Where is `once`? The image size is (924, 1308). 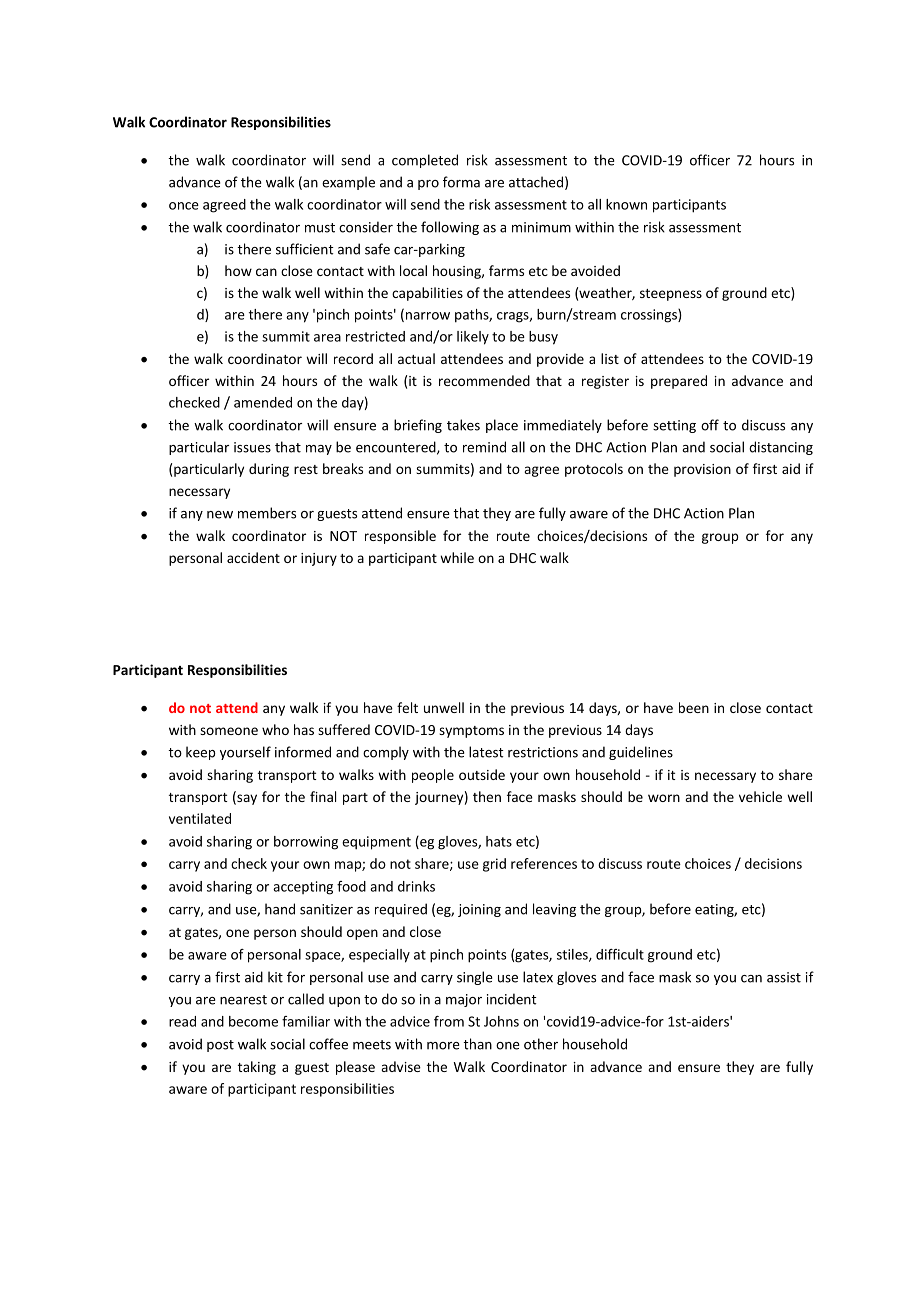 once is located at coordinates (184, 206).
